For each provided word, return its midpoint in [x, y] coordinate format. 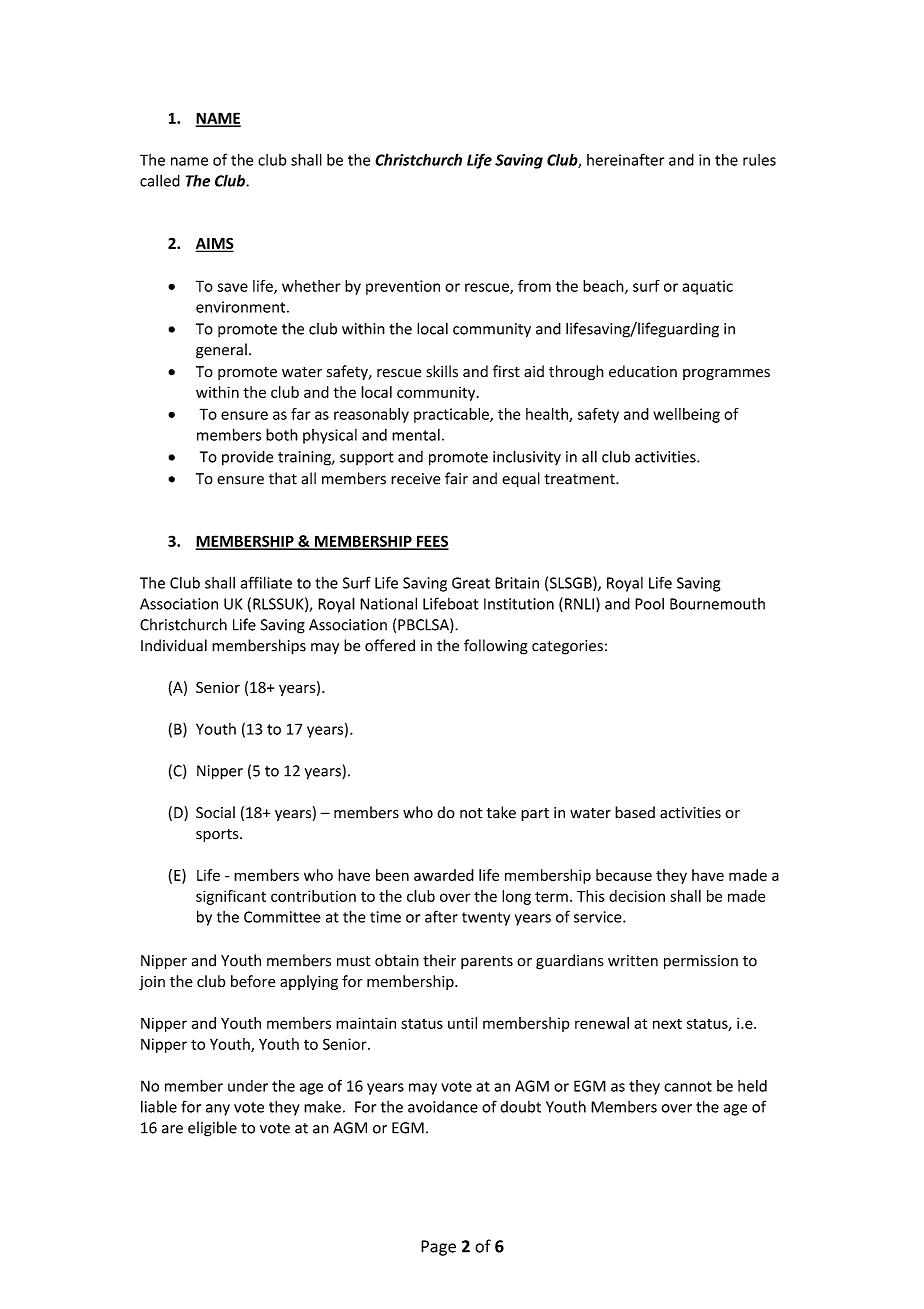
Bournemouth [717, 604]
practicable [452, 415]
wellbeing [686, 415]
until [462, 1023]
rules [759, 160]
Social [215, 812]
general [221, 351]
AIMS [215, 245]
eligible [212, 1129]
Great [471, 583]
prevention [403, 287]
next [667, 1024]
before [253, 981]
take [501, 812]
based [635, 812]
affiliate [266, 582]
